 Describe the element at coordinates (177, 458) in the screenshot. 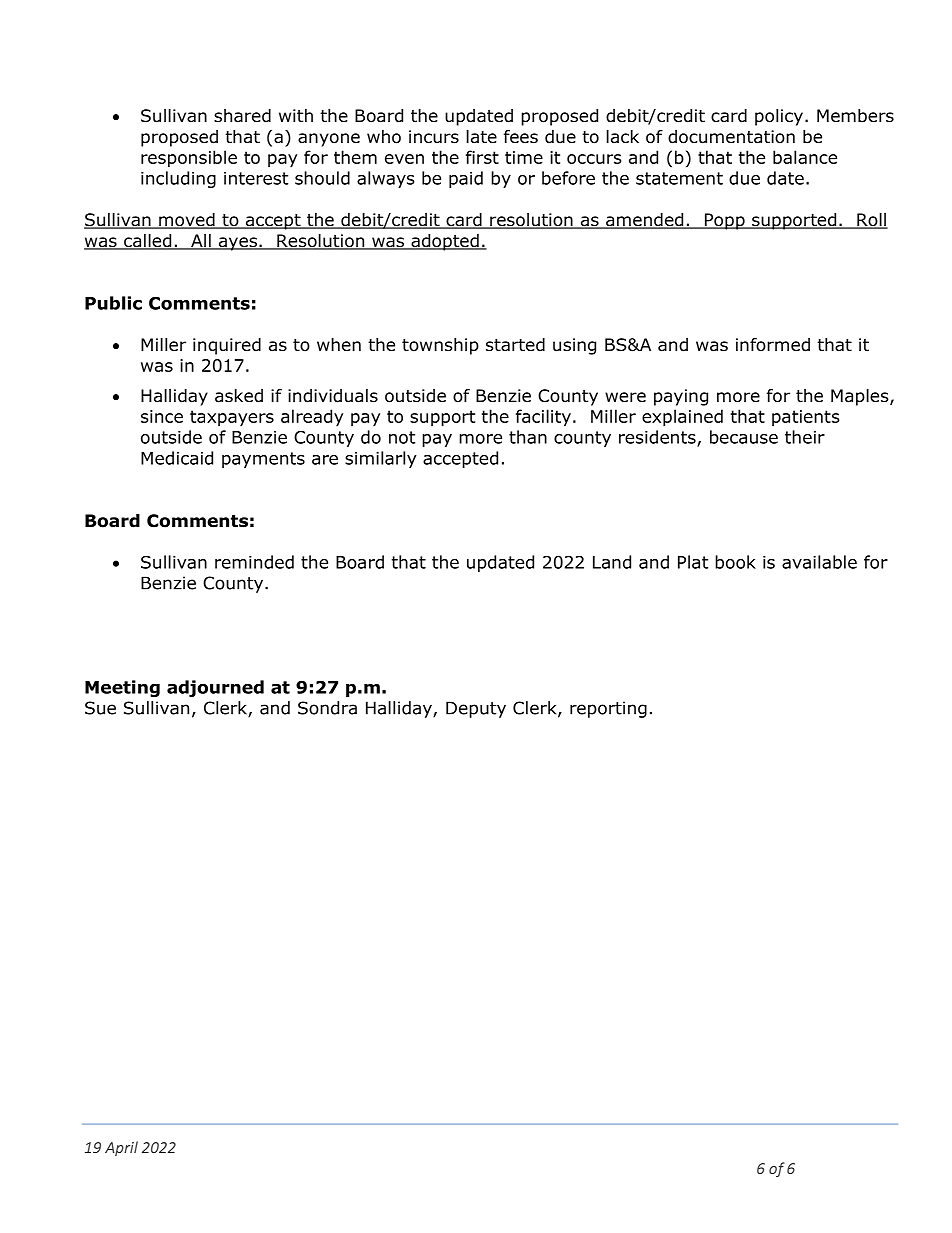

I see `Medicaid` at that location.
